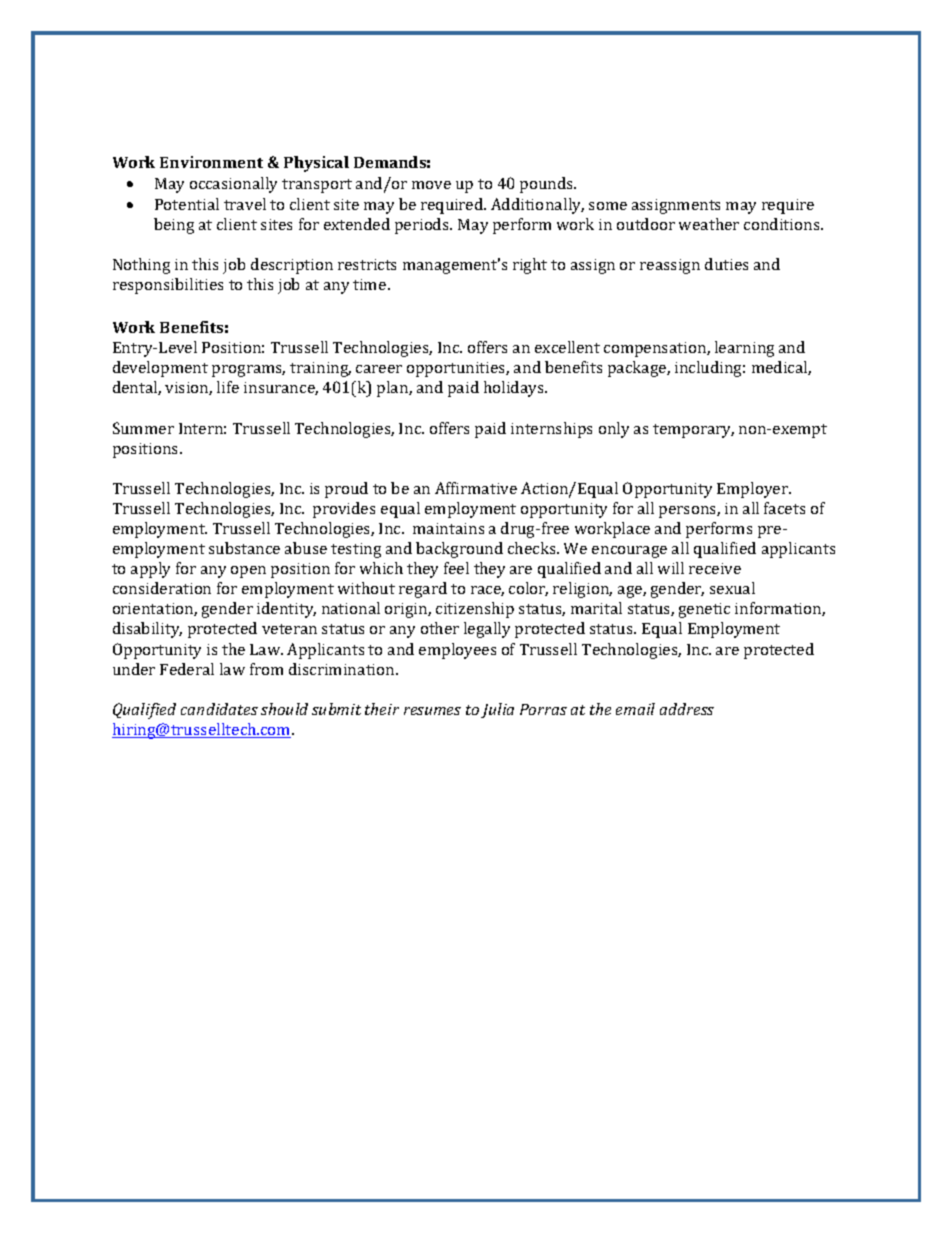 The width and height of the image is (952, 1233). What do you see at coordinates (432, 711) in the image?
I see `resumes` at bounding box center [432, 711].
